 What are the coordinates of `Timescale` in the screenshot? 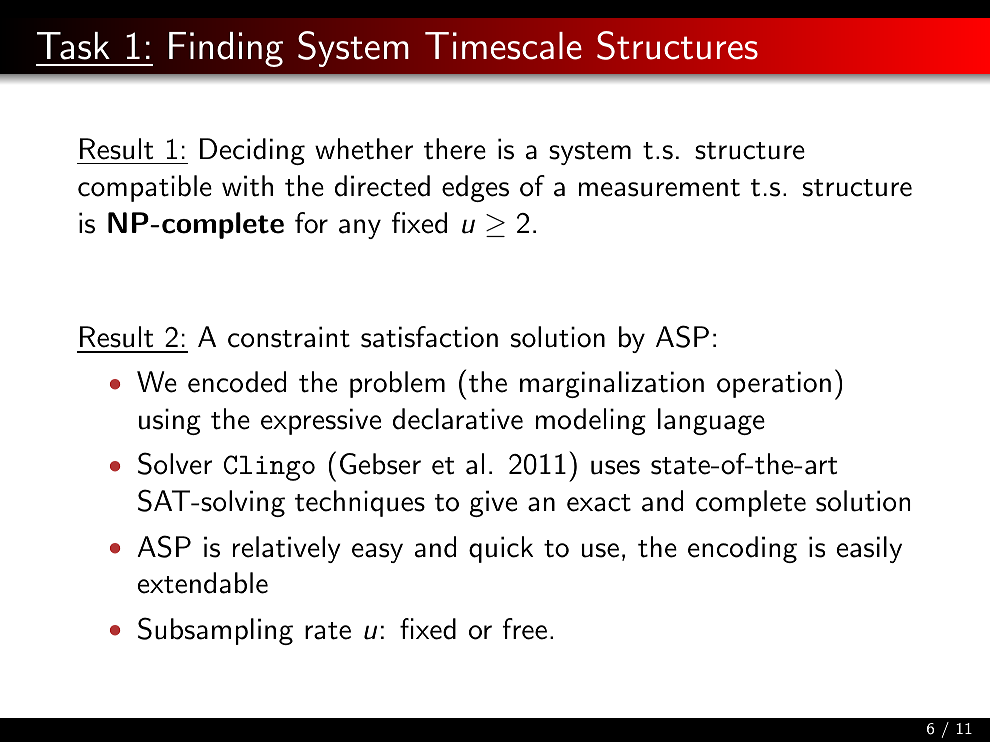 It's located at (503, 46).
